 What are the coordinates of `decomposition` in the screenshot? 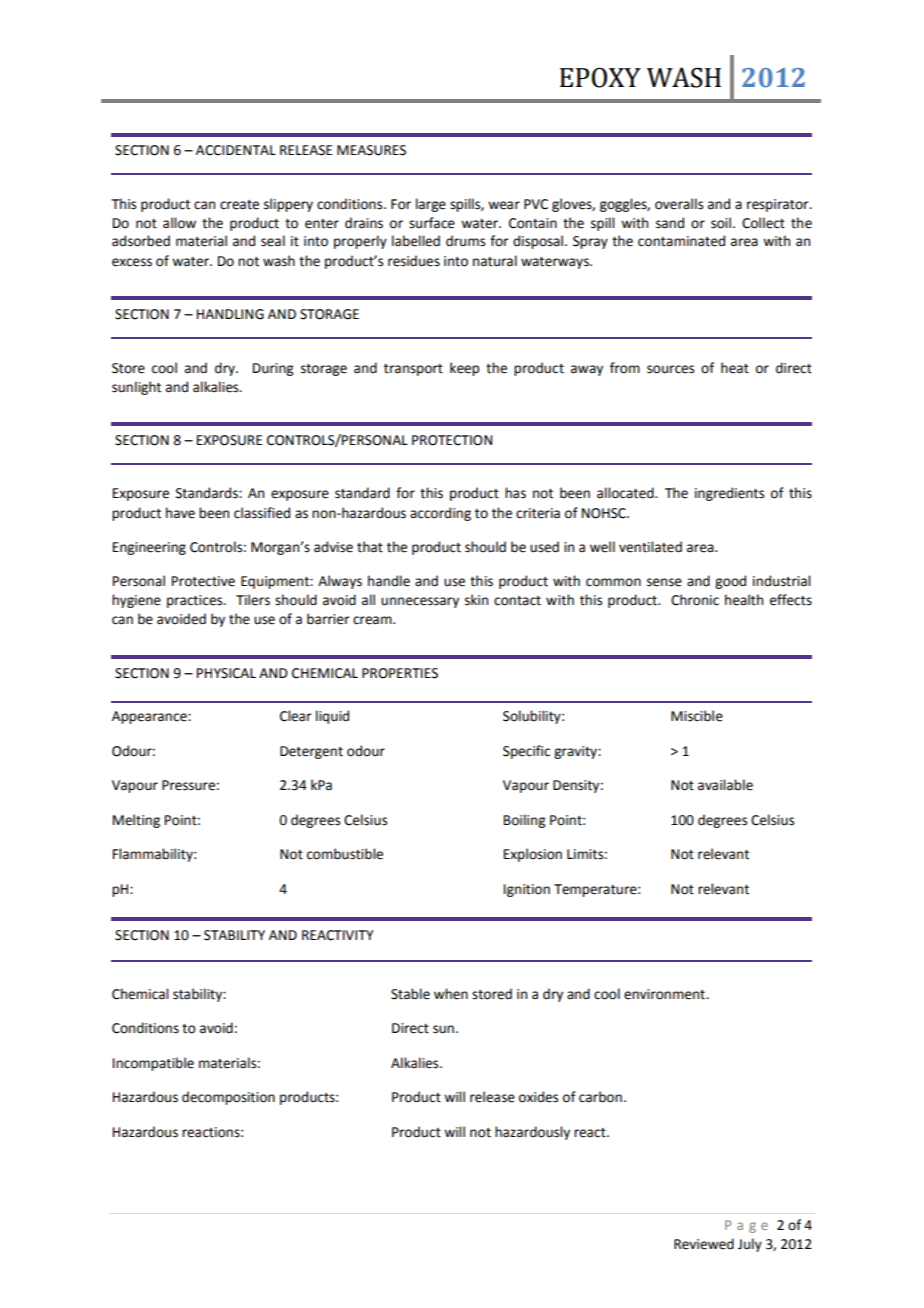 It's located at (228, 1098).
